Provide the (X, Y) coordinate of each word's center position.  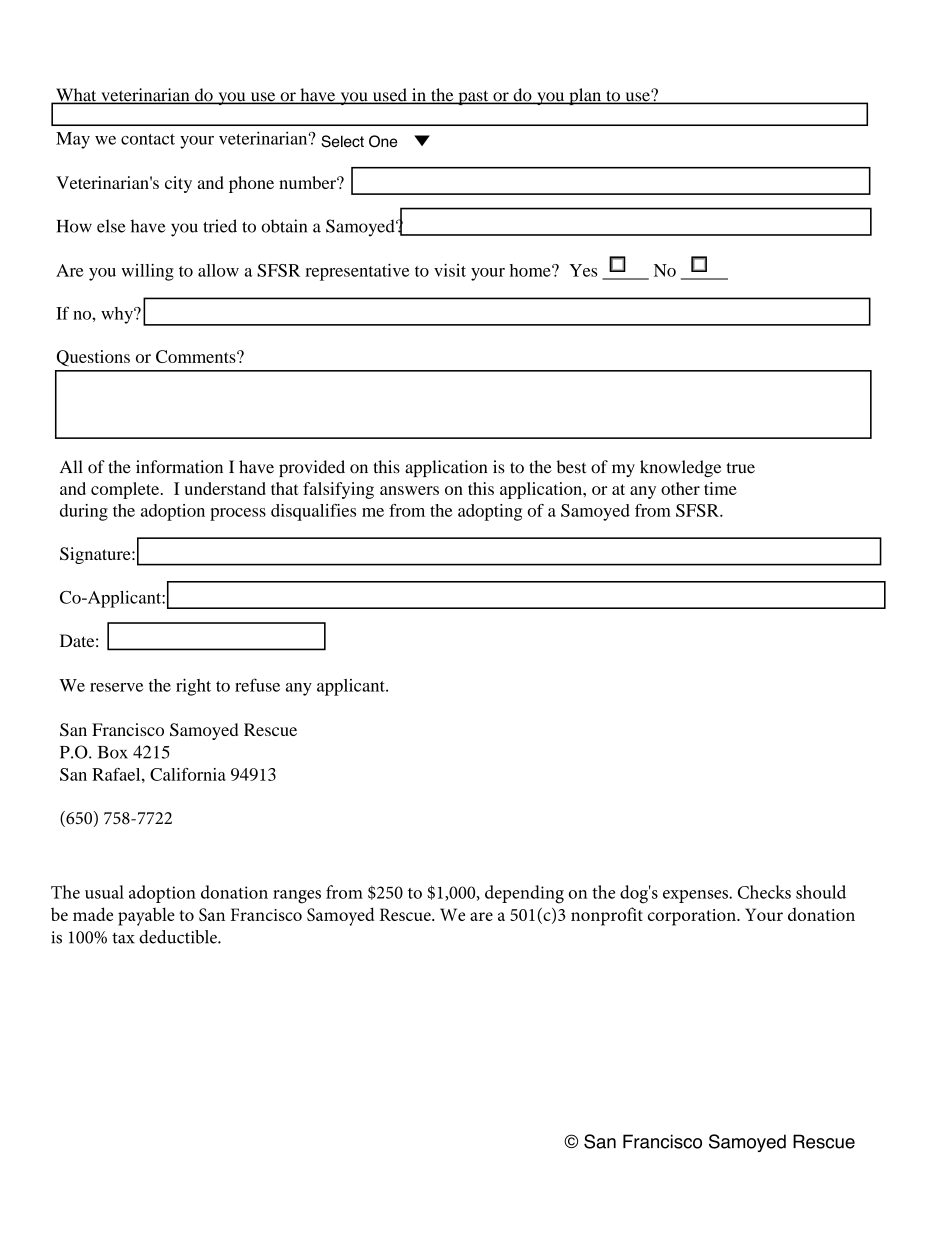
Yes (583, 270)
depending (524, 894)
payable (146, 916)
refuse (257, 685)
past (473, 97)
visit (450, 270)
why (118, 315)
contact (148, 139)
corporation (693, 917)
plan (585, 96)
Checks (764, 892)
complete (126, 490)
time (720, 488)
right (193, 687)
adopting (490, 512)
